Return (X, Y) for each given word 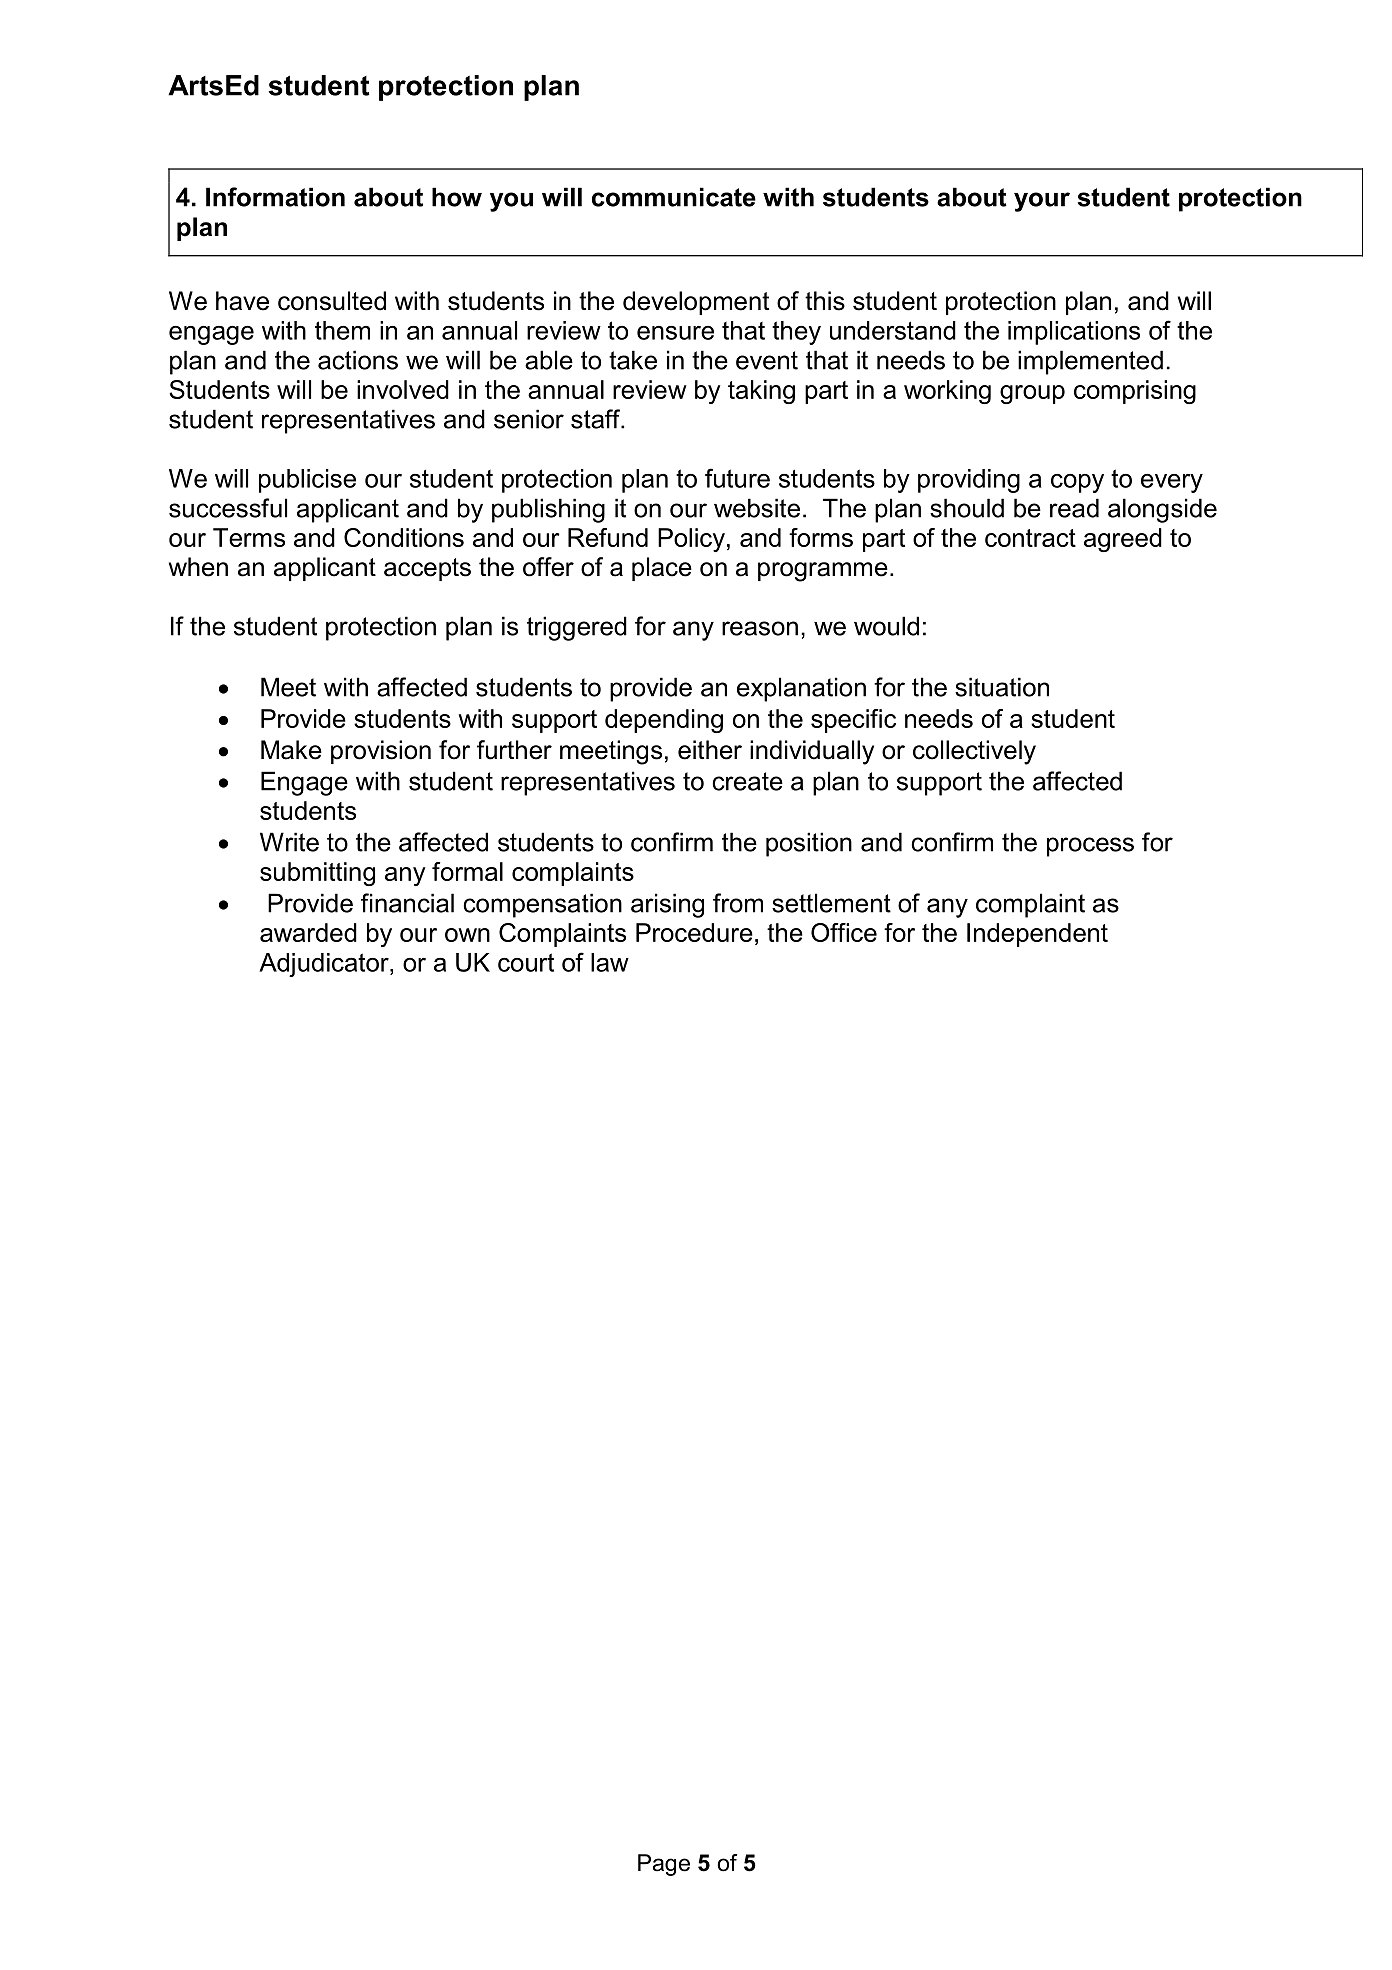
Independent (1037, 935)
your (1042, 202)
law (610, 962)
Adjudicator (325, 965)
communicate (674, 197)
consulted (332, 301)
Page (664, 1865)
